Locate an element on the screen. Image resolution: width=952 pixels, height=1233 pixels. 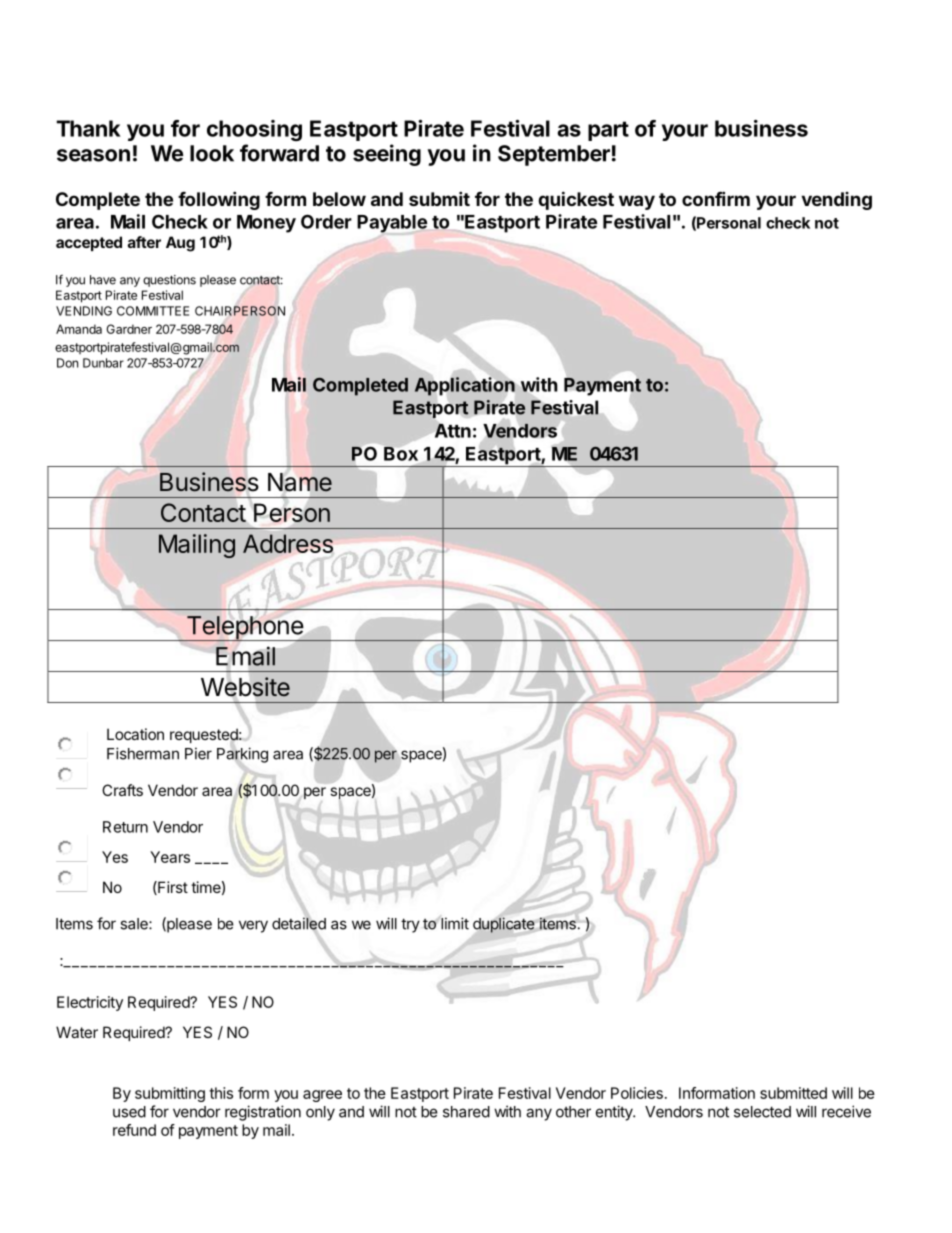
look is located at coordinates (212, 153).
